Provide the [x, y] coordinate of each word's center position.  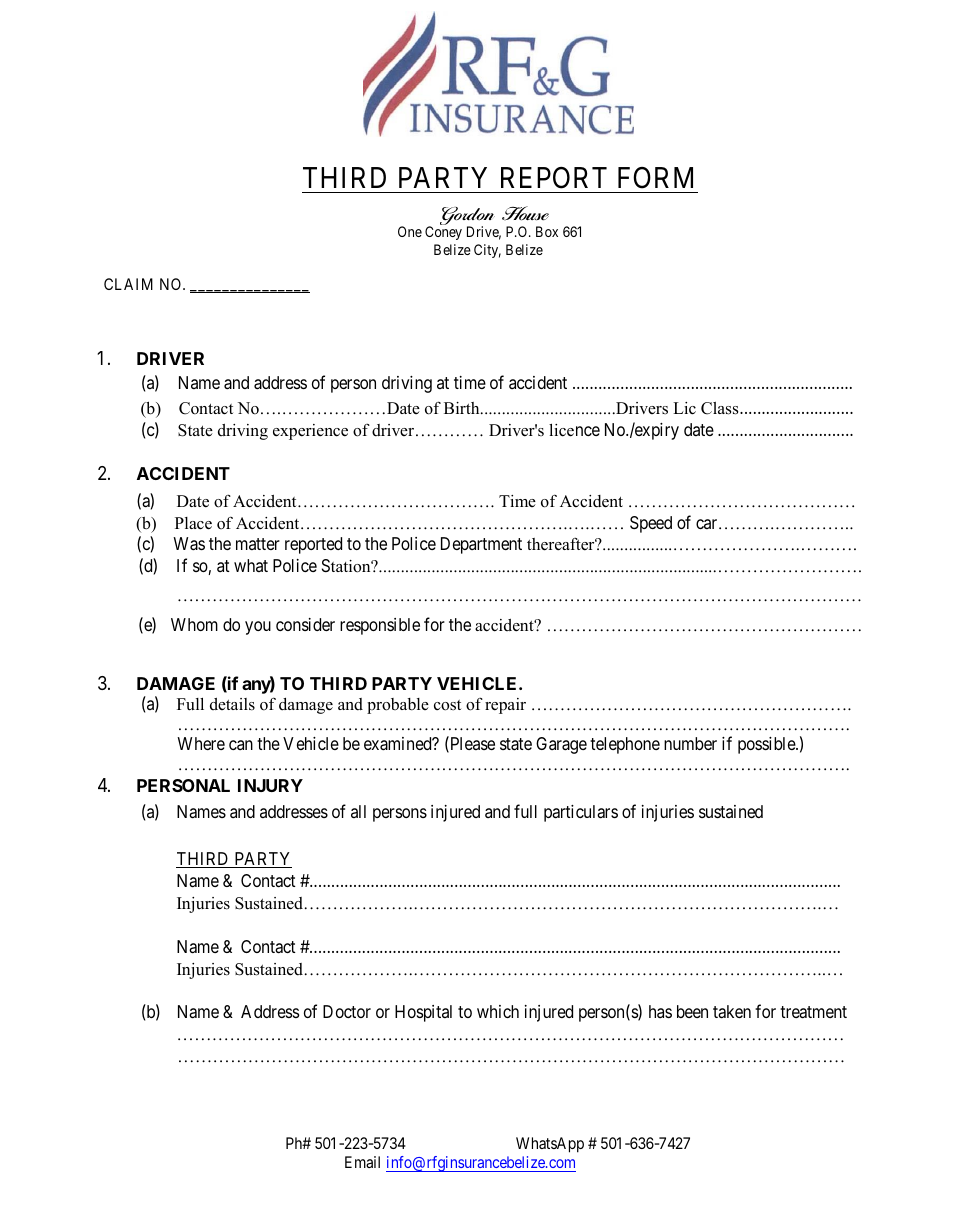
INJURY [270, 785]
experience [310, 432]
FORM [655, 178]
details [232, 704]
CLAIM [128, 284]
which [498, 1011]
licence [574, 430]
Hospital [423, 1013]
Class [721, 408]
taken [732, 1012]
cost [447, 705]
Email [362, 1162]
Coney [443, 233]
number [690, 743]
